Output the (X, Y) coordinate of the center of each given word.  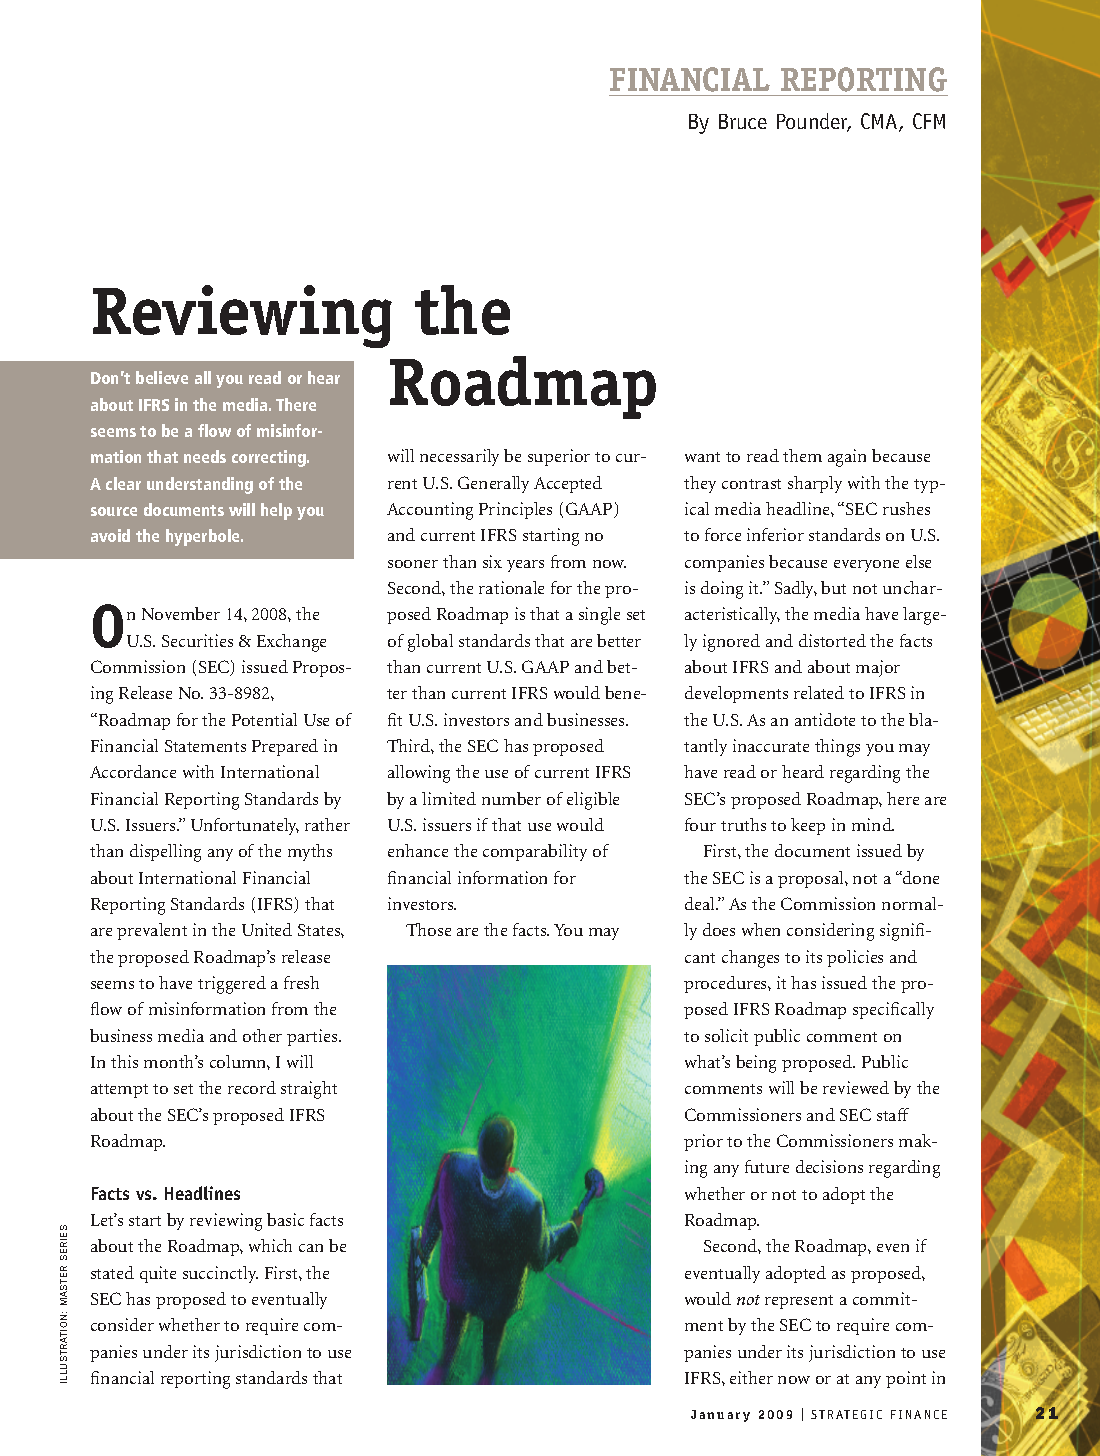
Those (428, 929)
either (751, 1377)
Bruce (743, 121)
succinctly (220, 1274)
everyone (866, 566)
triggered (232, 985)
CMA (880, 122)
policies (855, 958)
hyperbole (204, 537)
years (525, 566)
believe (162, 377)
